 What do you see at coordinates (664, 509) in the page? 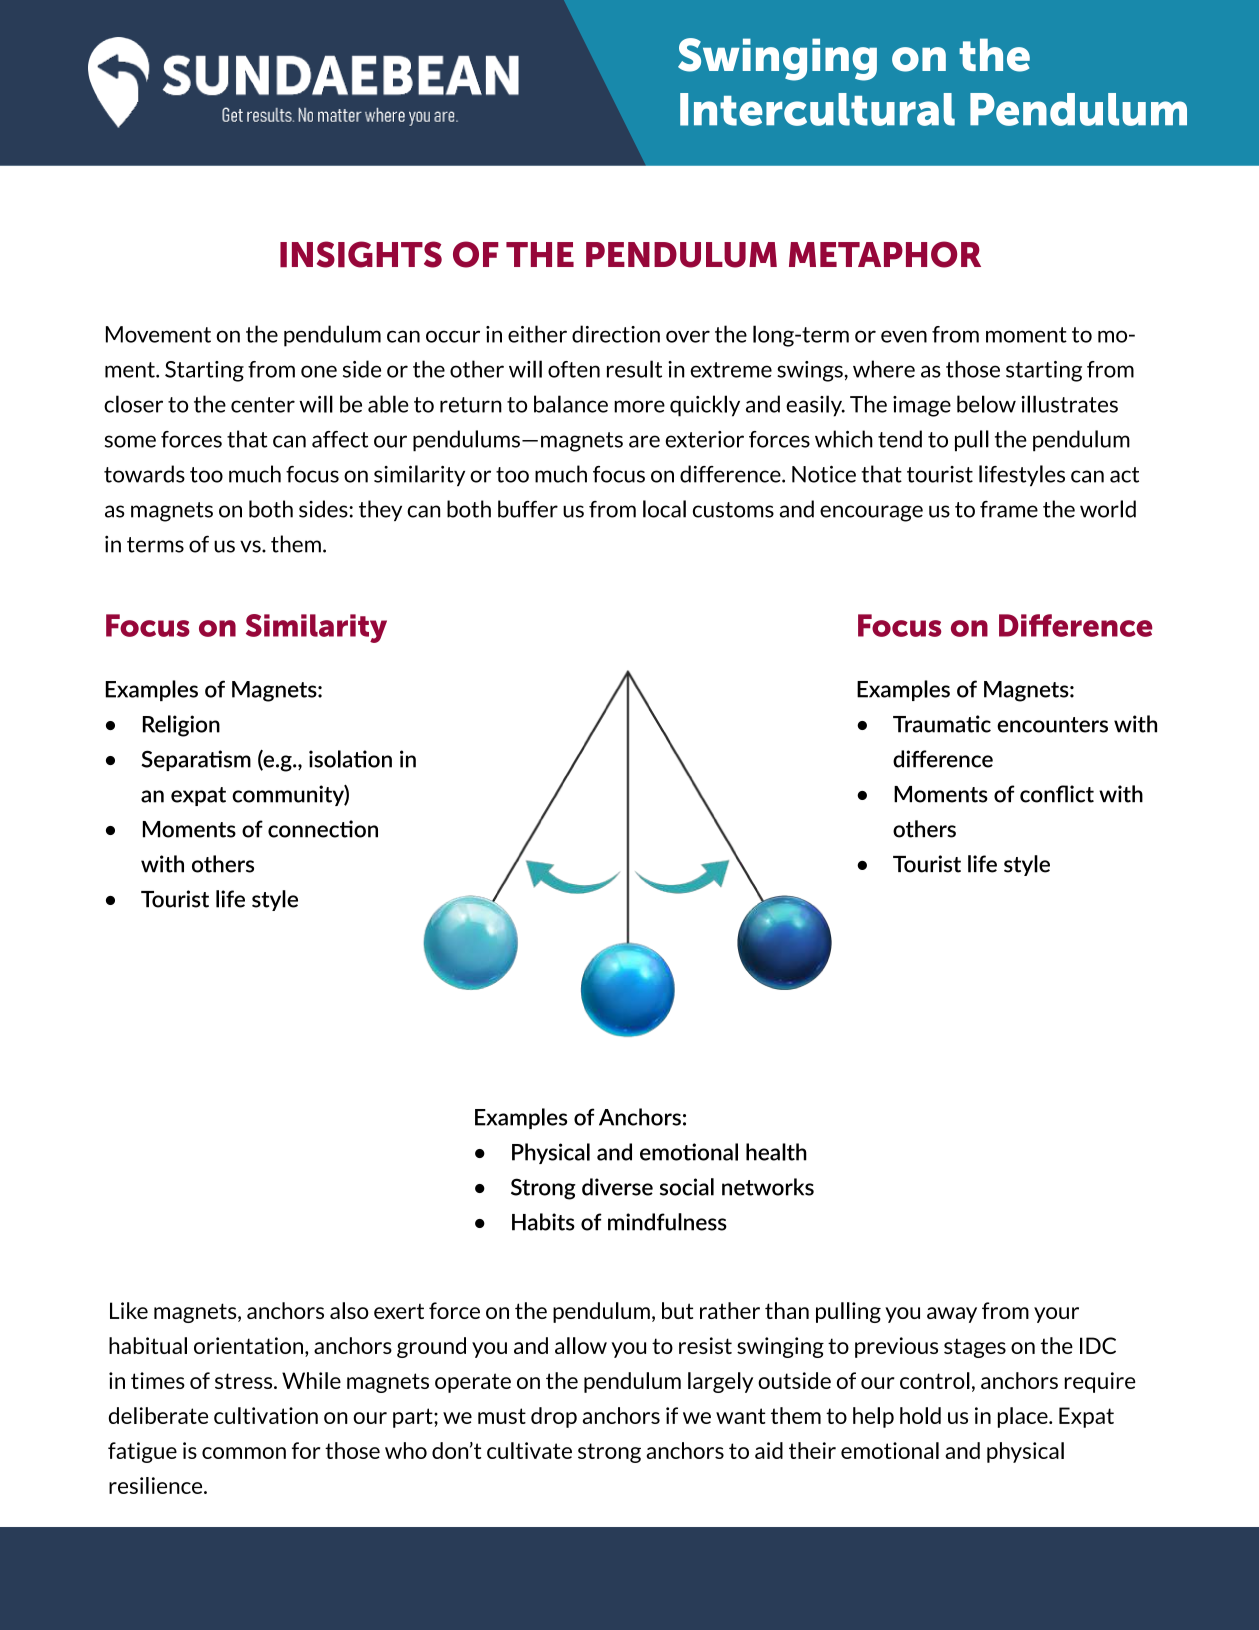
I see `local` at bounding box center [664, 509].
